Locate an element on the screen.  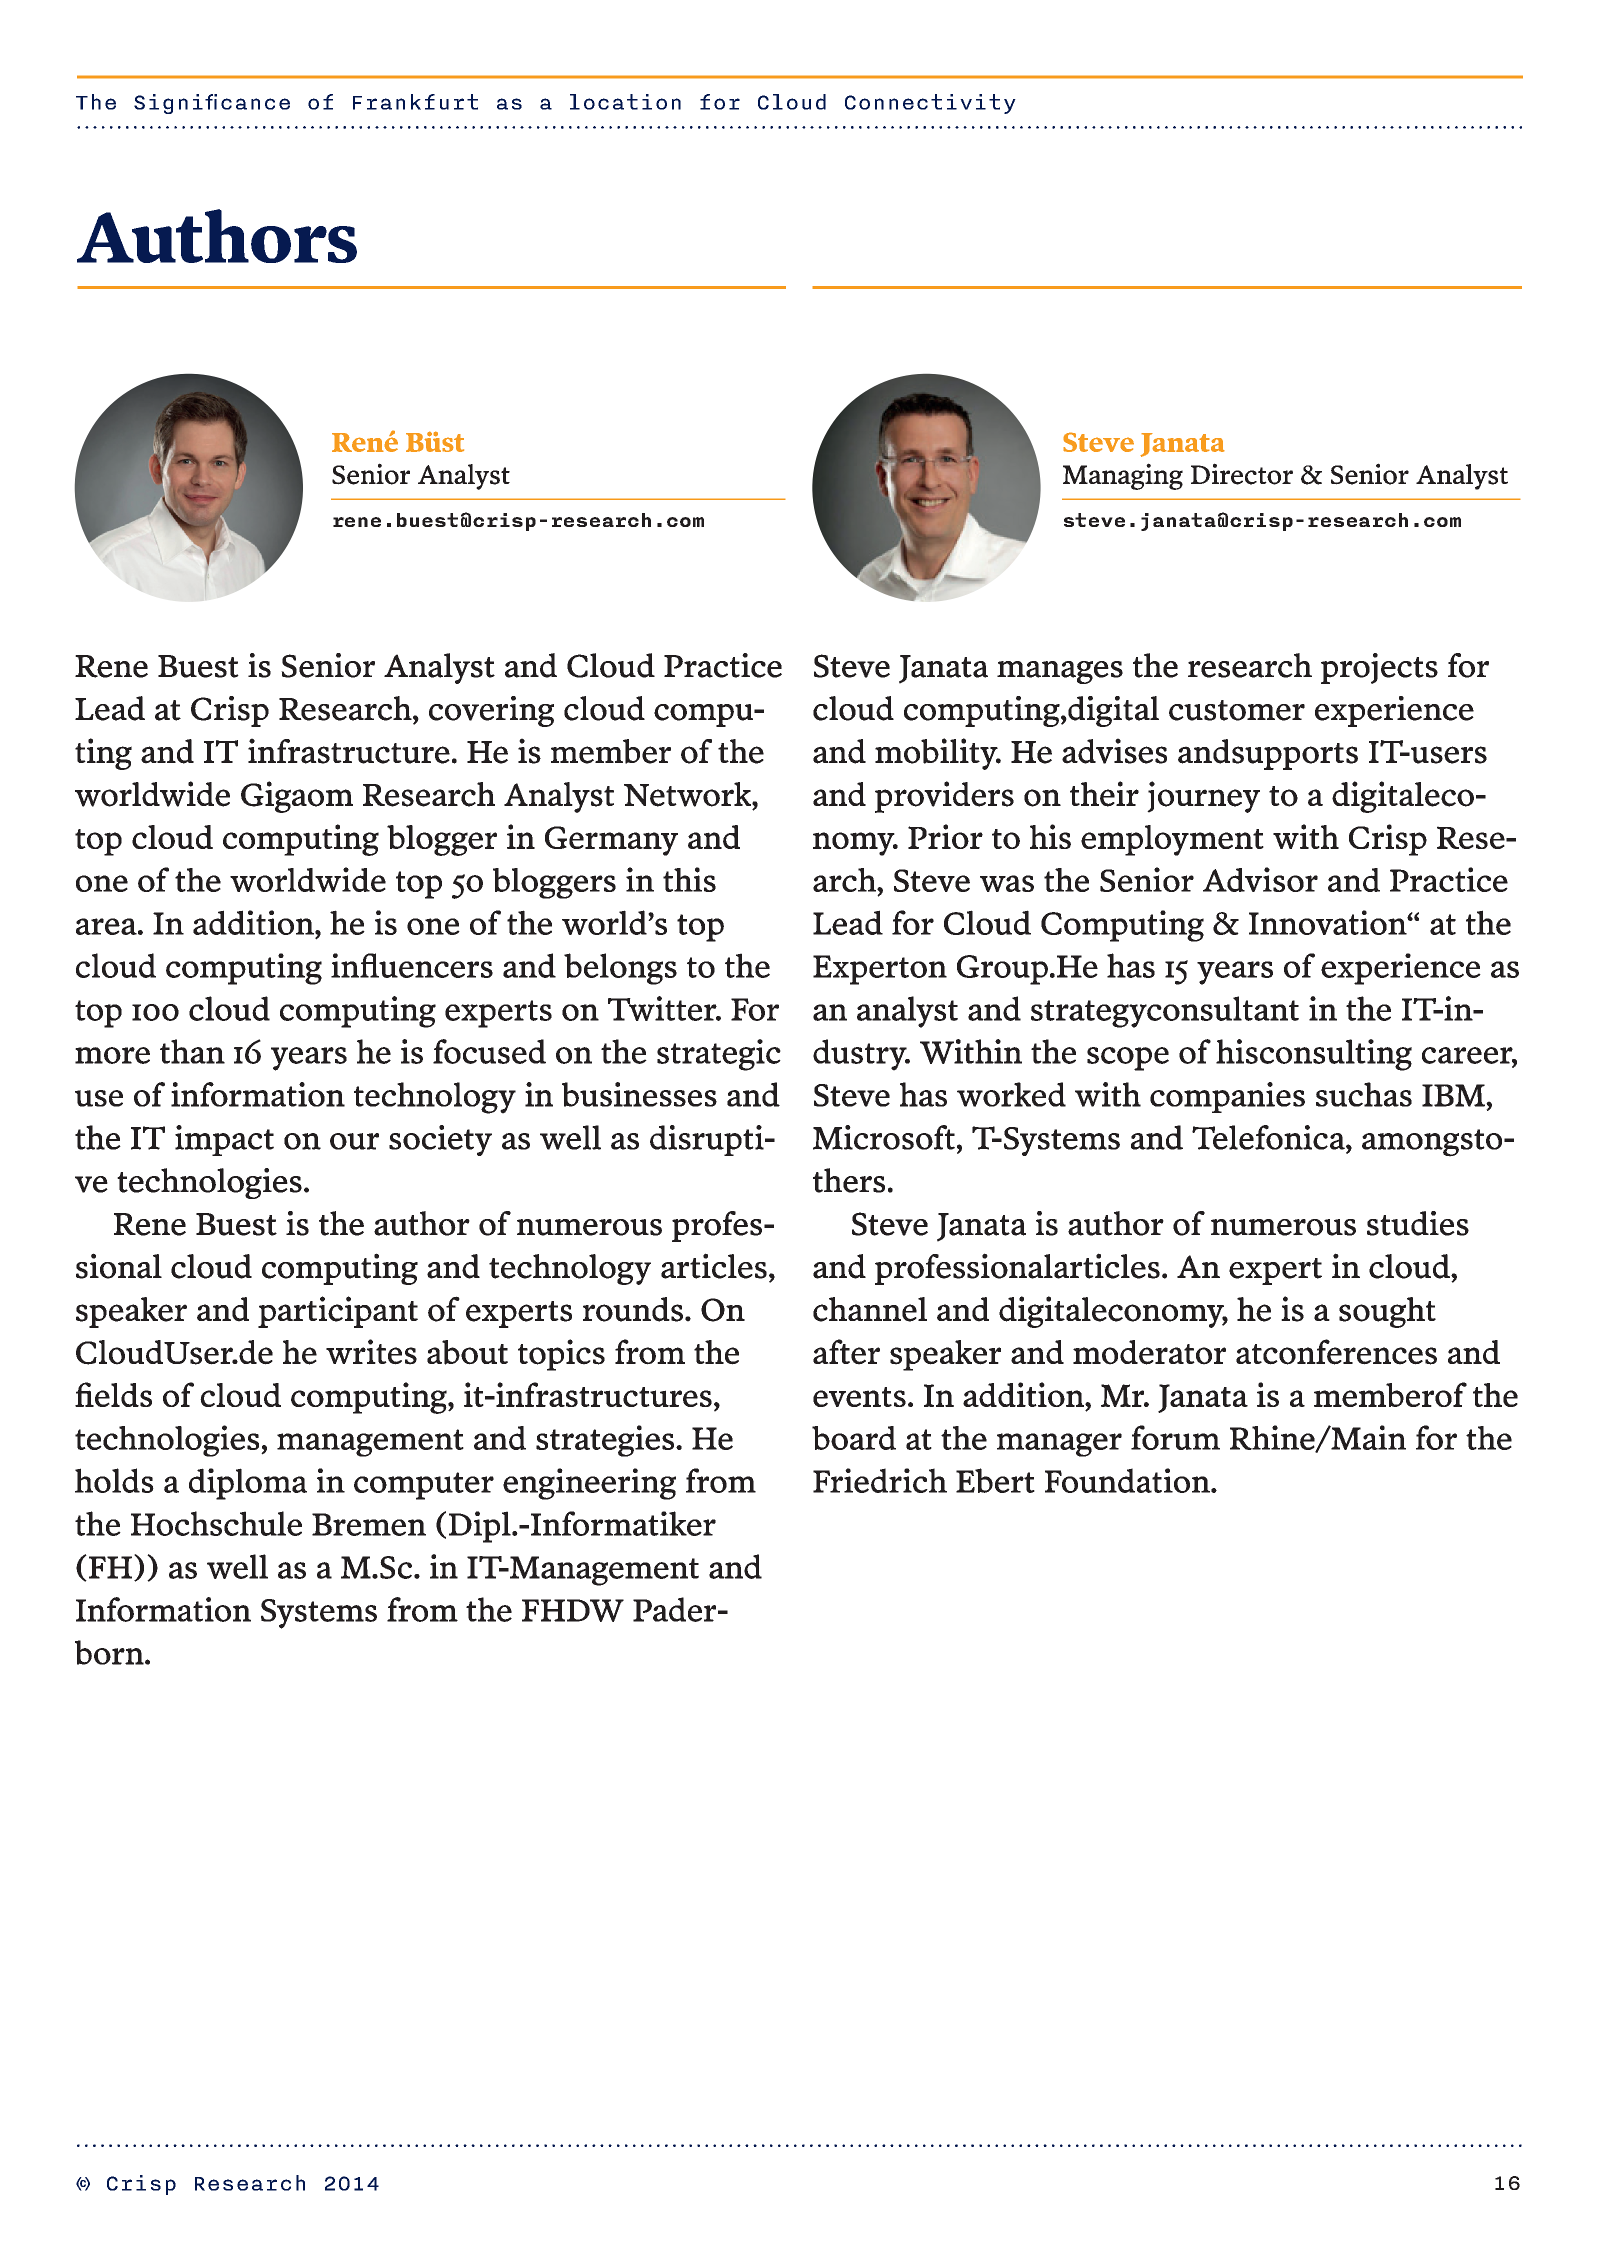
Managing is located at coordinates (1123, 476).
